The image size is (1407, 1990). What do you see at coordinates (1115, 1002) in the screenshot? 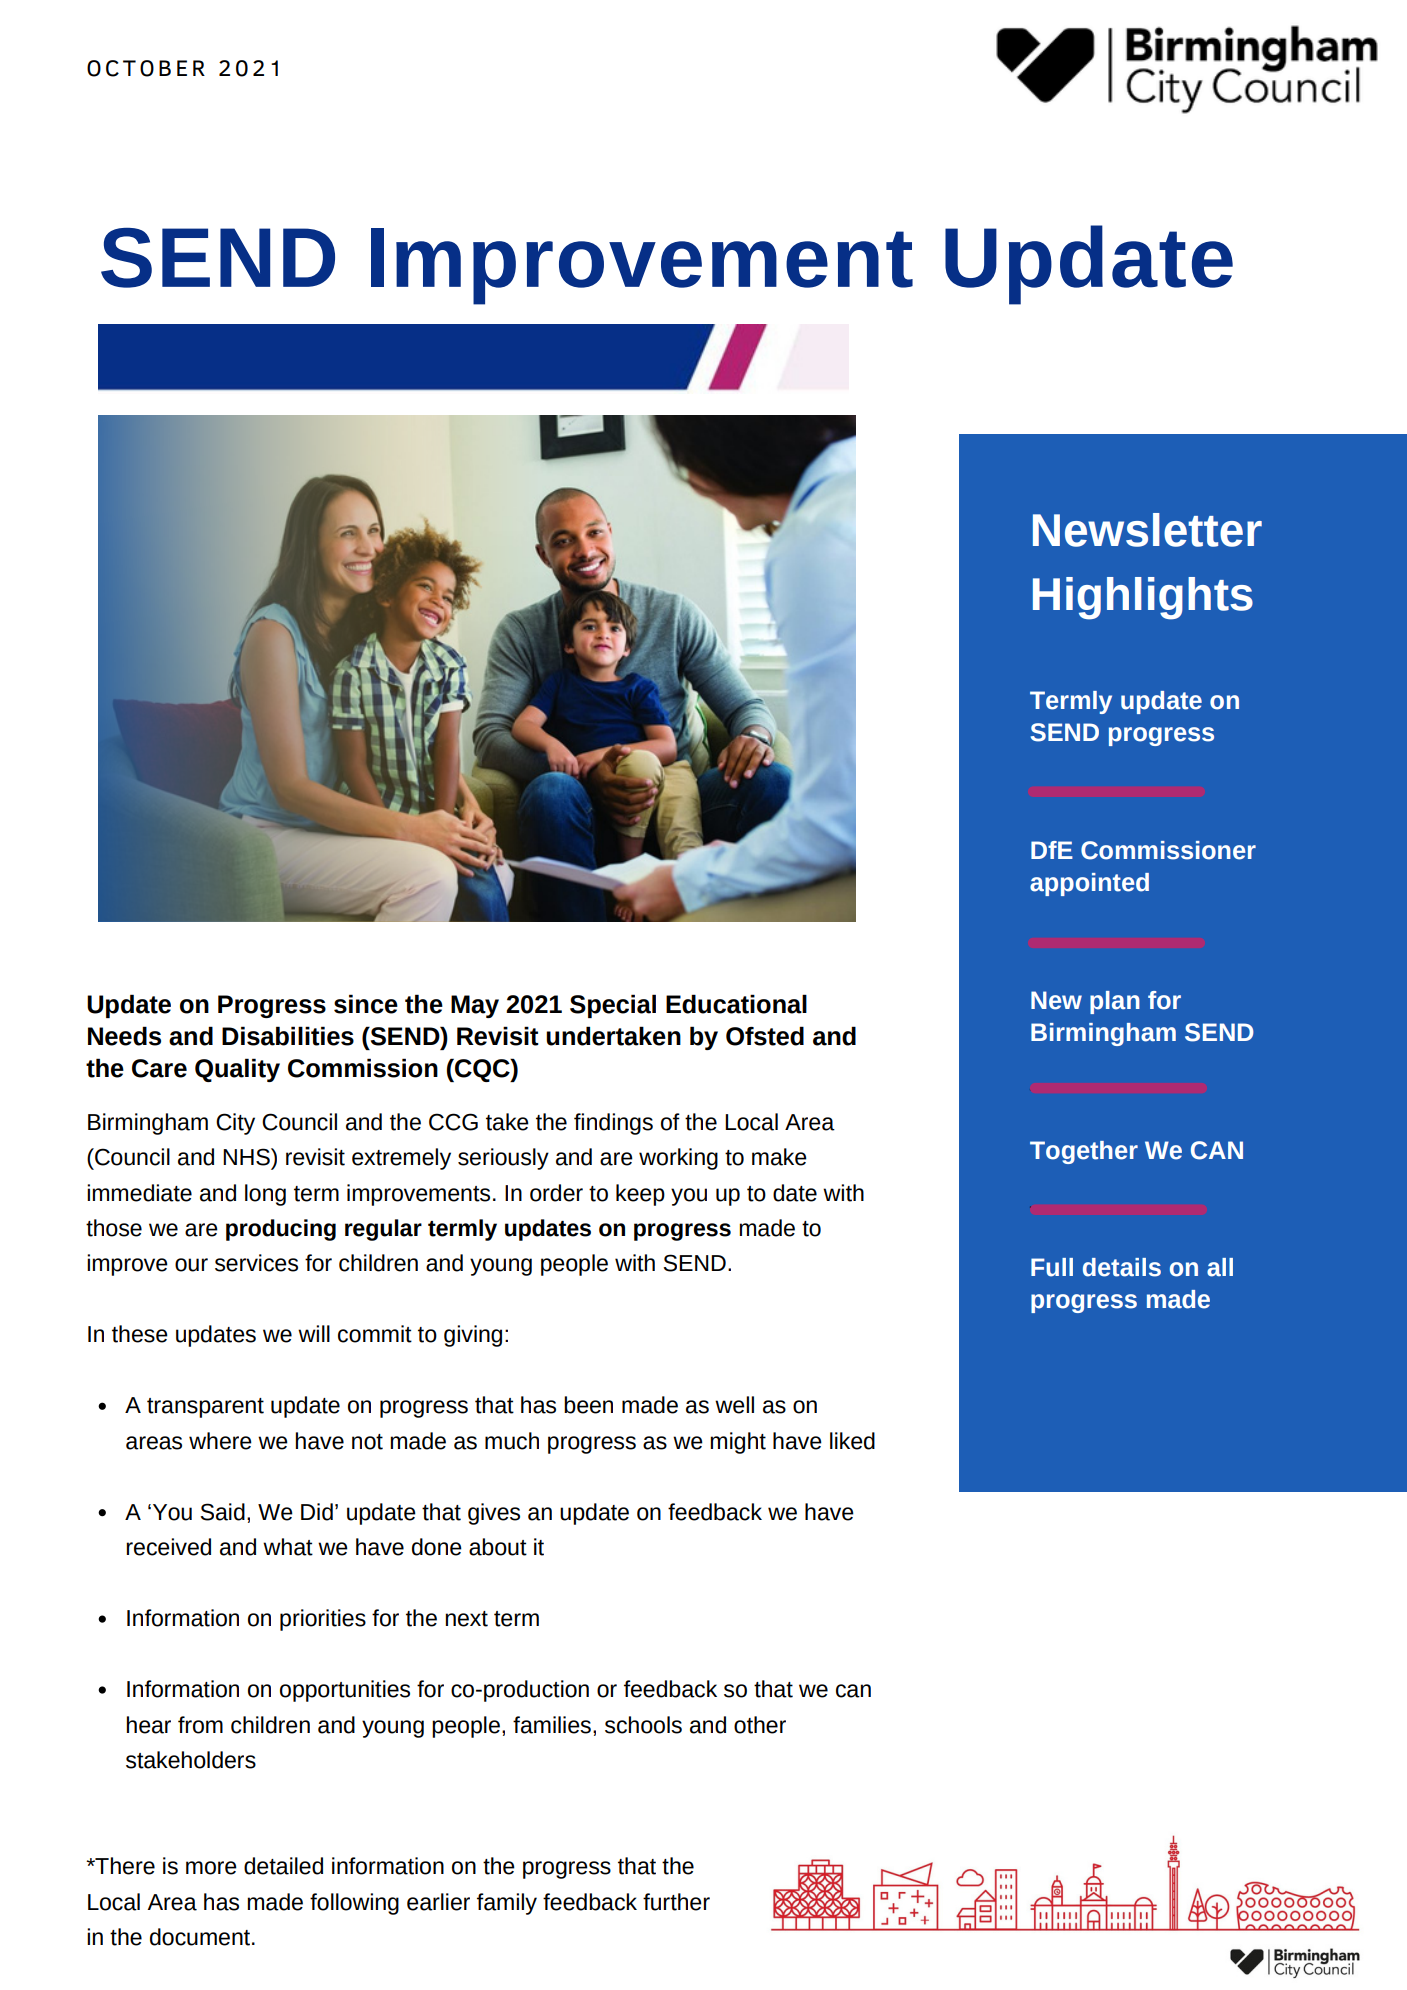
I see `plan` at bounding box center [1115, 1002].
